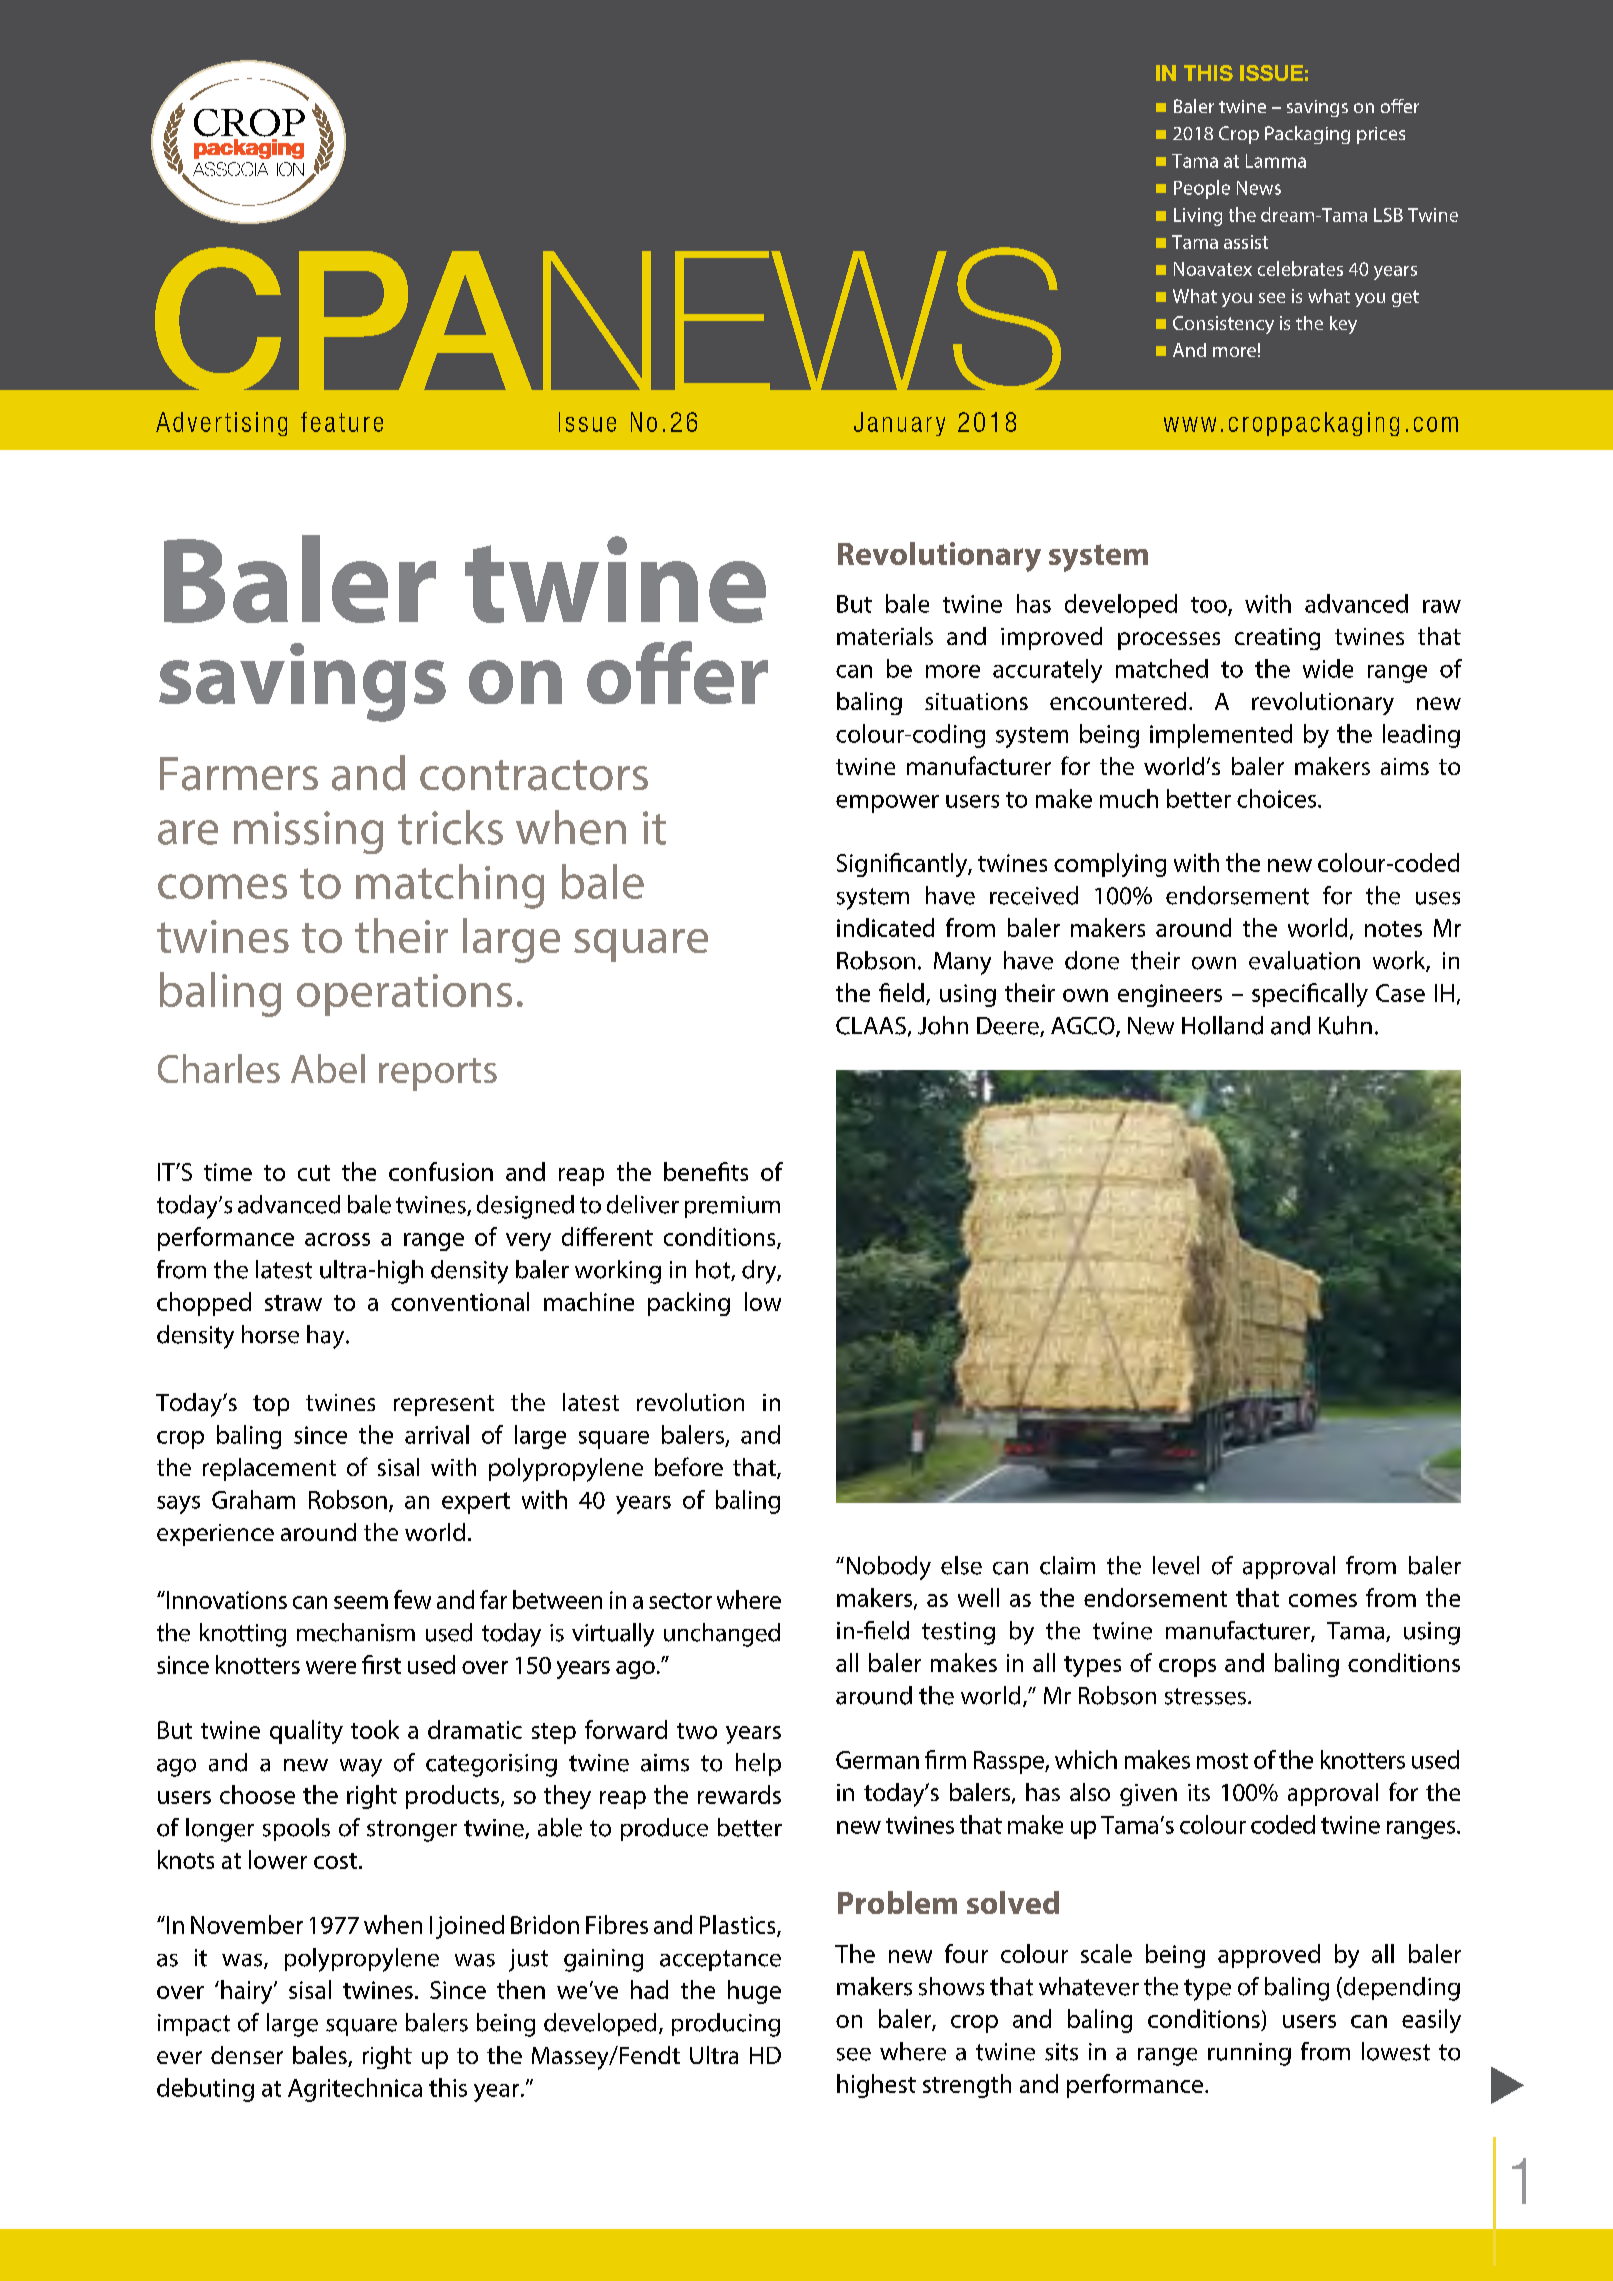 The height and width of the document is (2281, 1613). Describe the element at coordinates (221, 424) in the document. I see `Advertising` at that location.
